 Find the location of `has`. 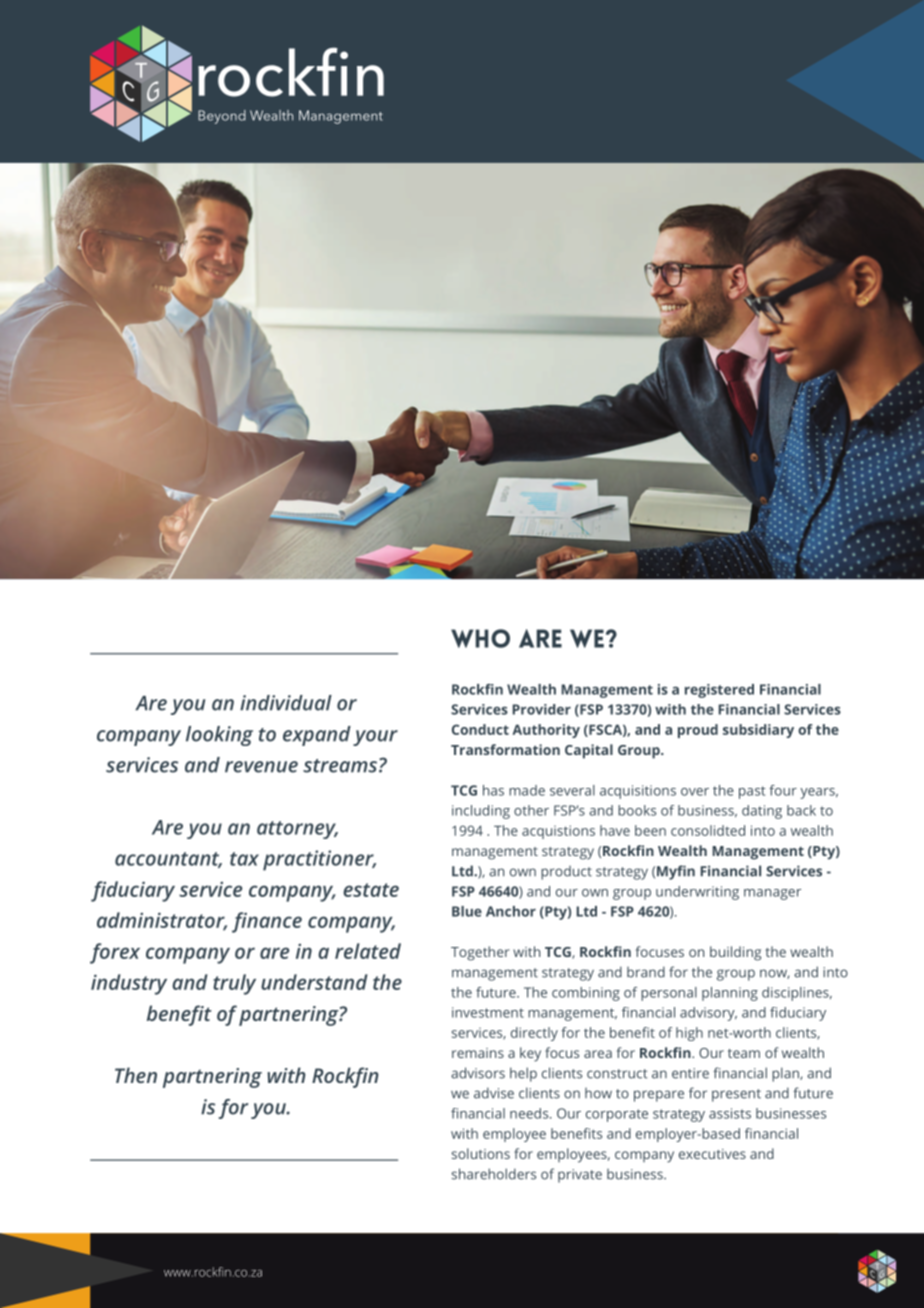

has is located at coordinates (493, 790).
